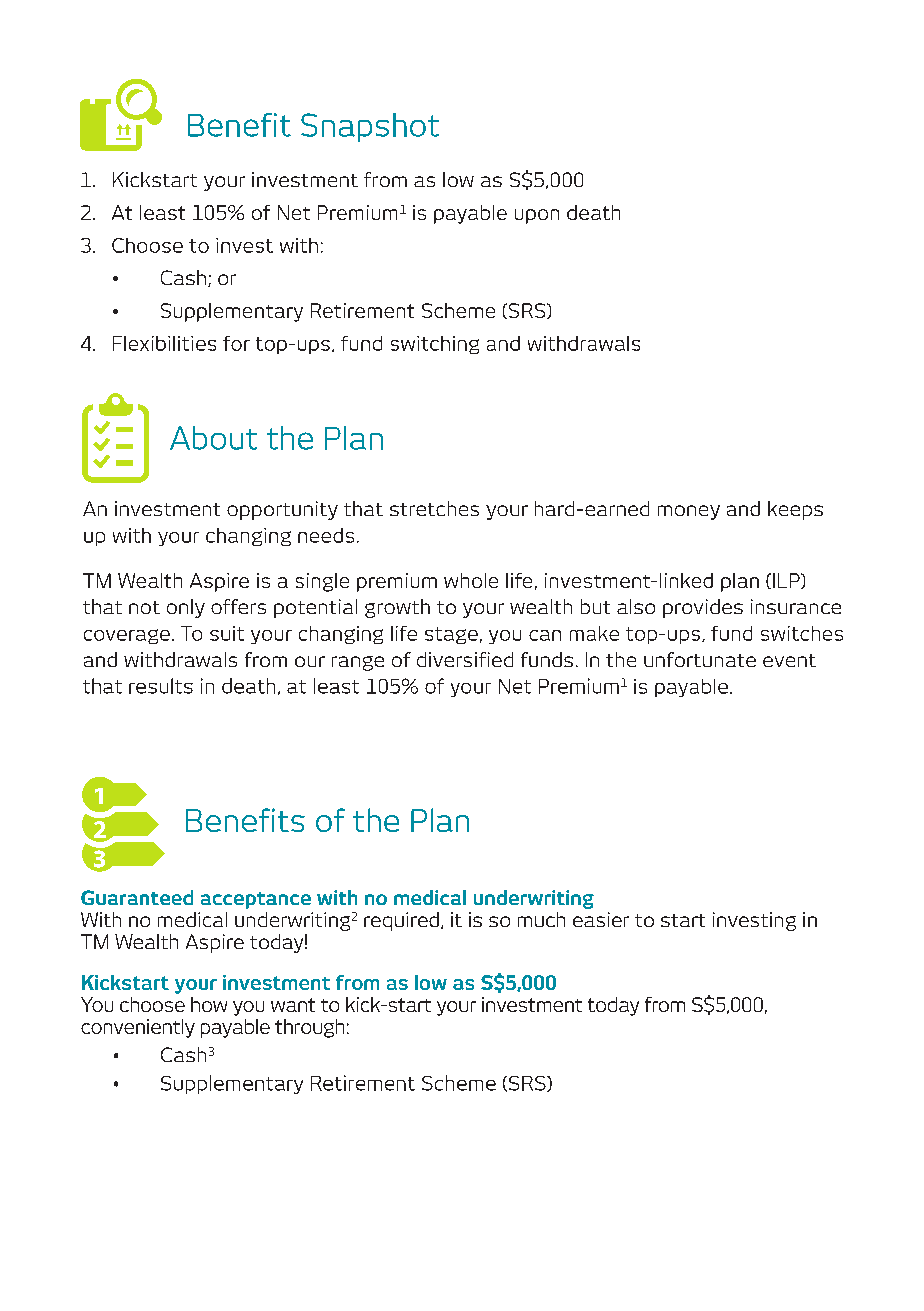  I want to click on required, so click(401, 921).
